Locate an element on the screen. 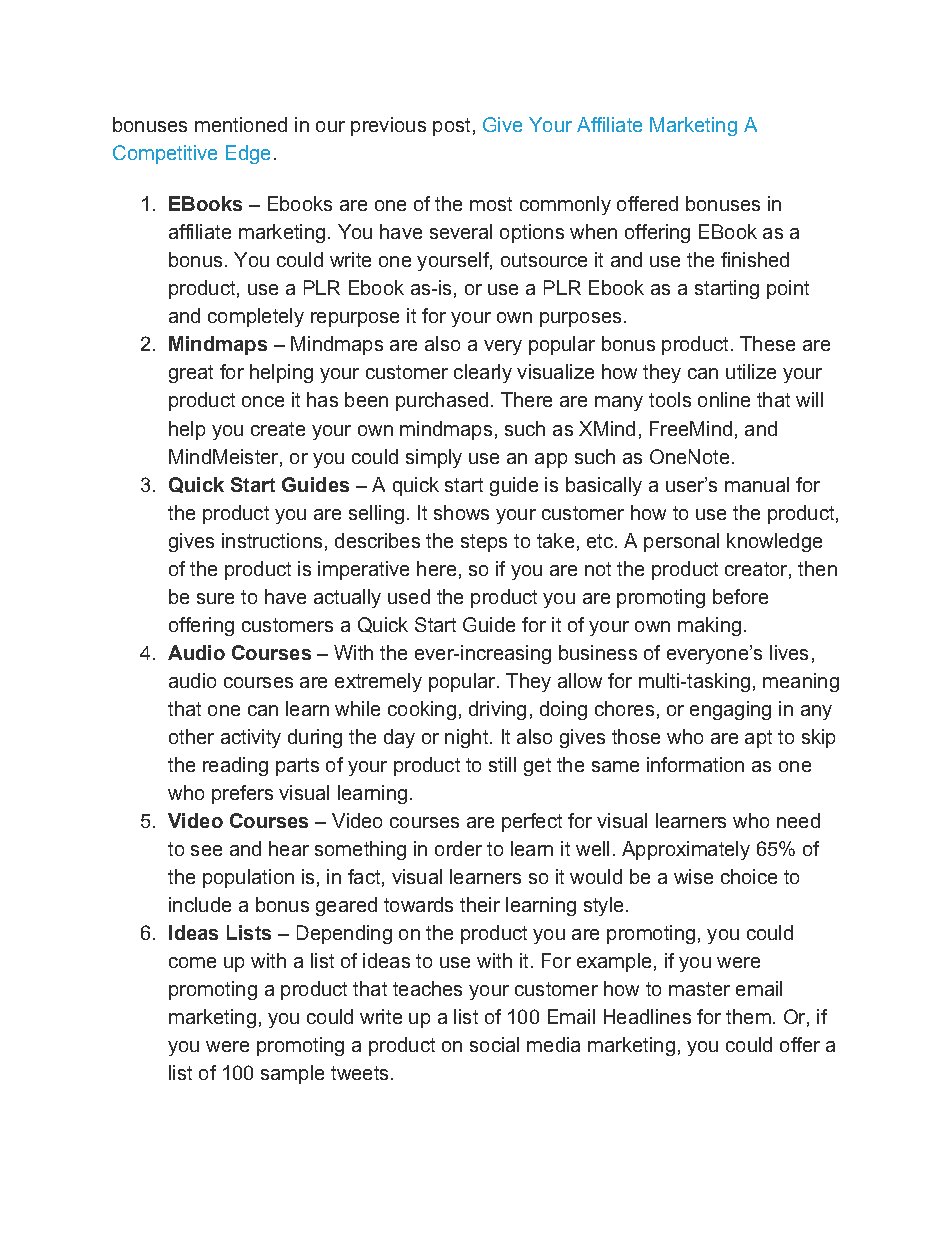  sample is located at coordinates (292, 1074).
